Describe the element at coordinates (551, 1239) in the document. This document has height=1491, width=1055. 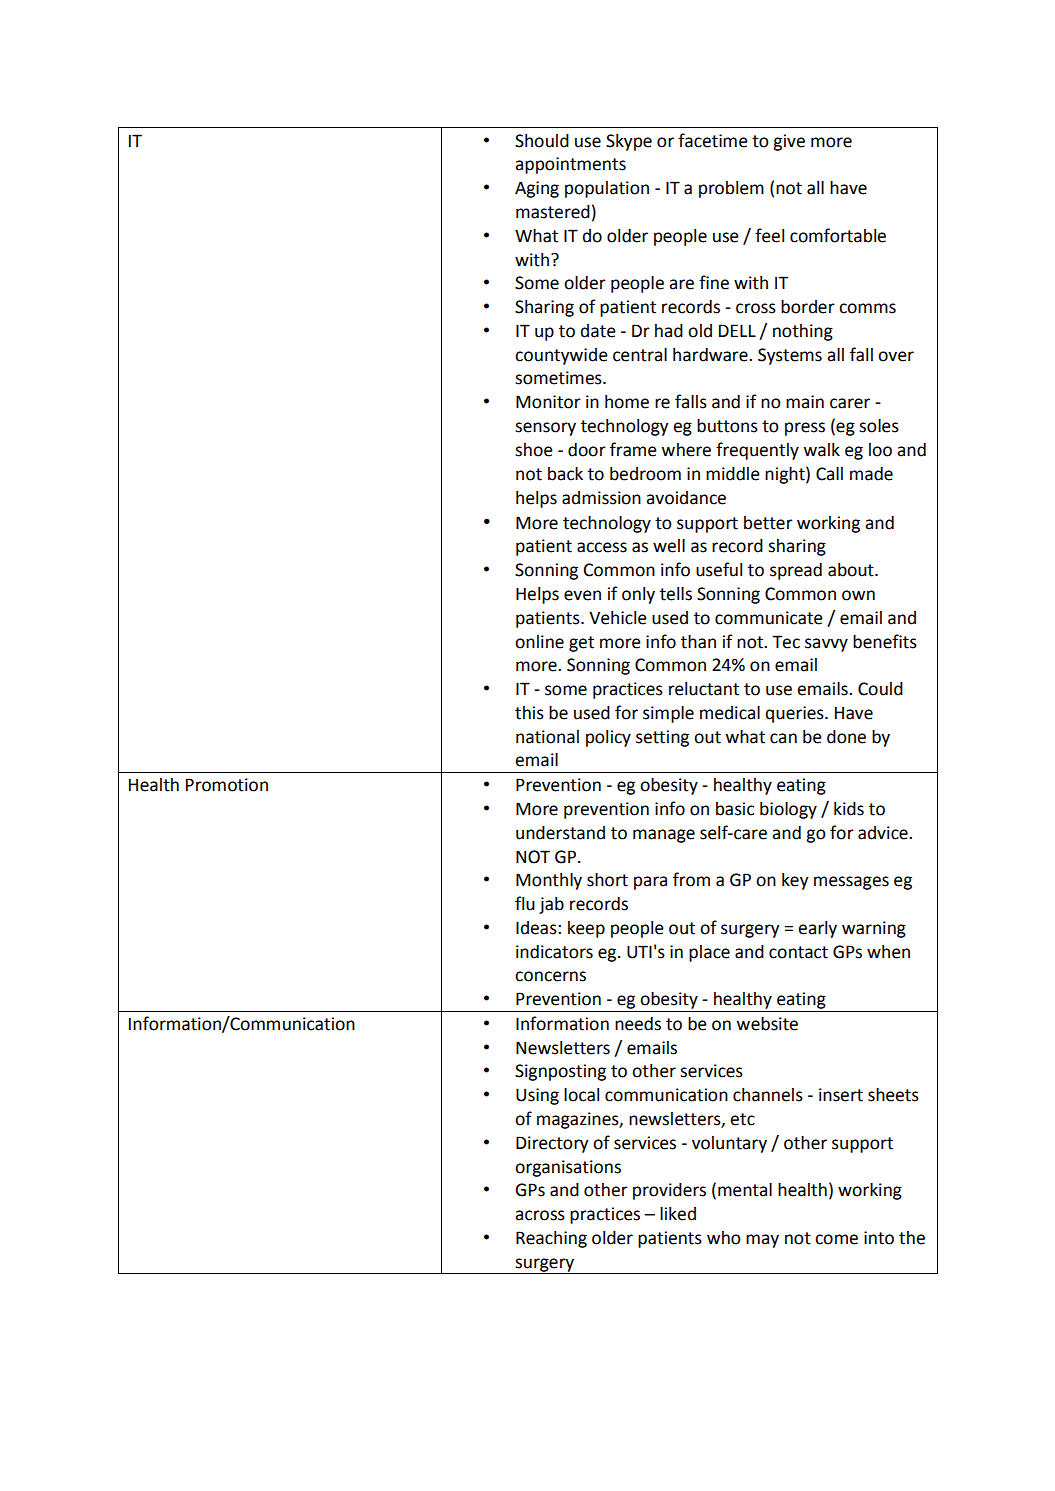
I see `Reaching` at that location.
